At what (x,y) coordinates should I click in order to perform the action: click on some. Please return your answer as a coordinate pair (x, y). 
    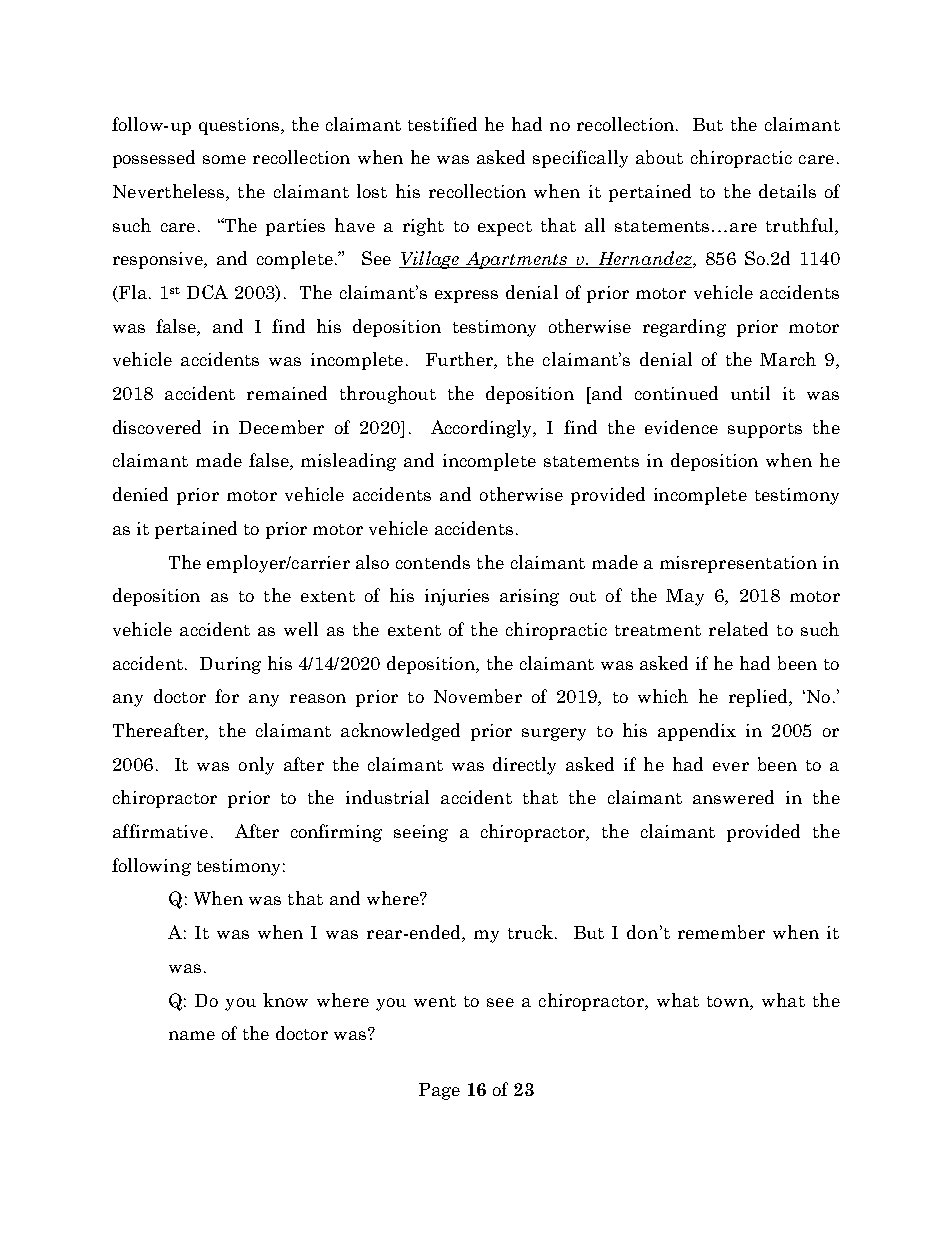
    Looking at the image, I should click on (224, 159).
